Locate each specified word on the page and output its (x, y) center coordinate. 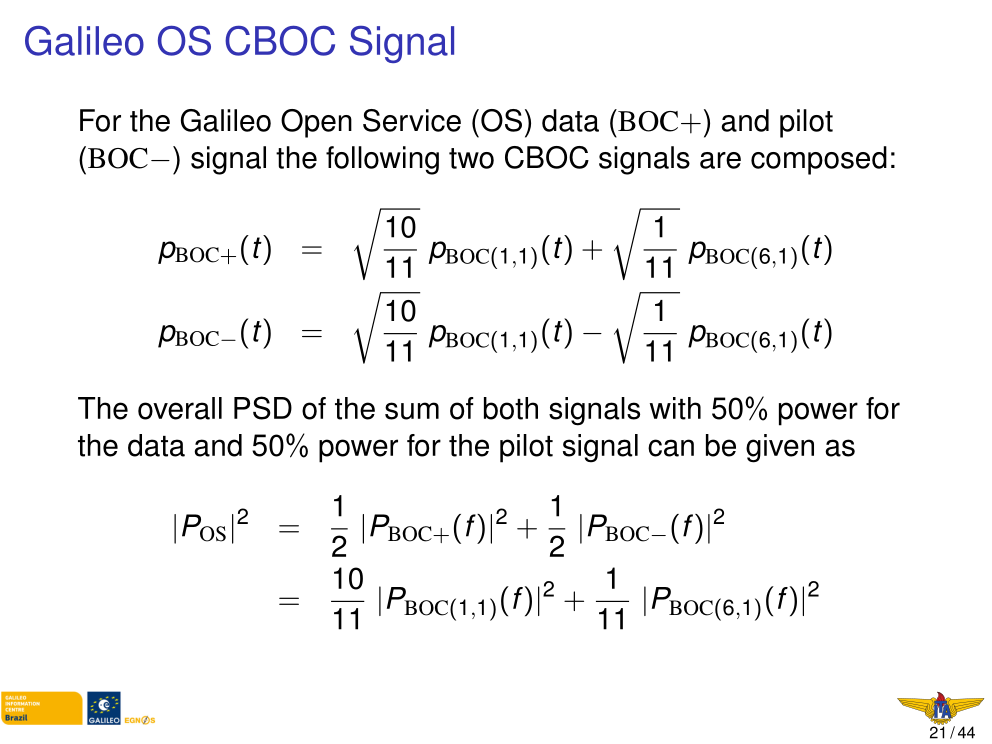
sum (412, 411)
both (511, 408)
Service (412, 120)
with (675, 408)
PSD (263, 408)
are (720, 160)
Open (316, 123)
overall (180, 408)
